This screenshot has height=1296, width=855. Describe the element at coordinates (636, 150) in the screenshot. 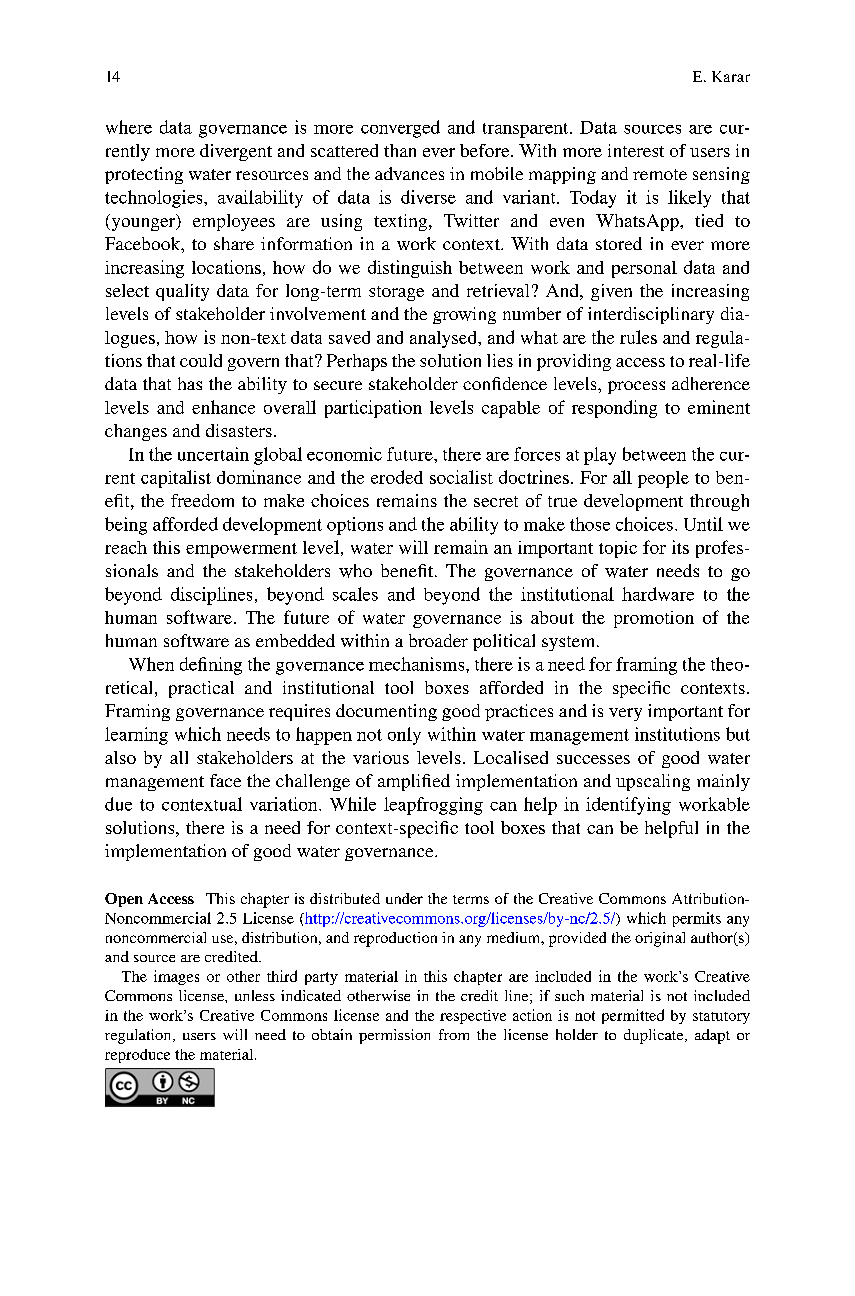

I see `interest` at that location.
